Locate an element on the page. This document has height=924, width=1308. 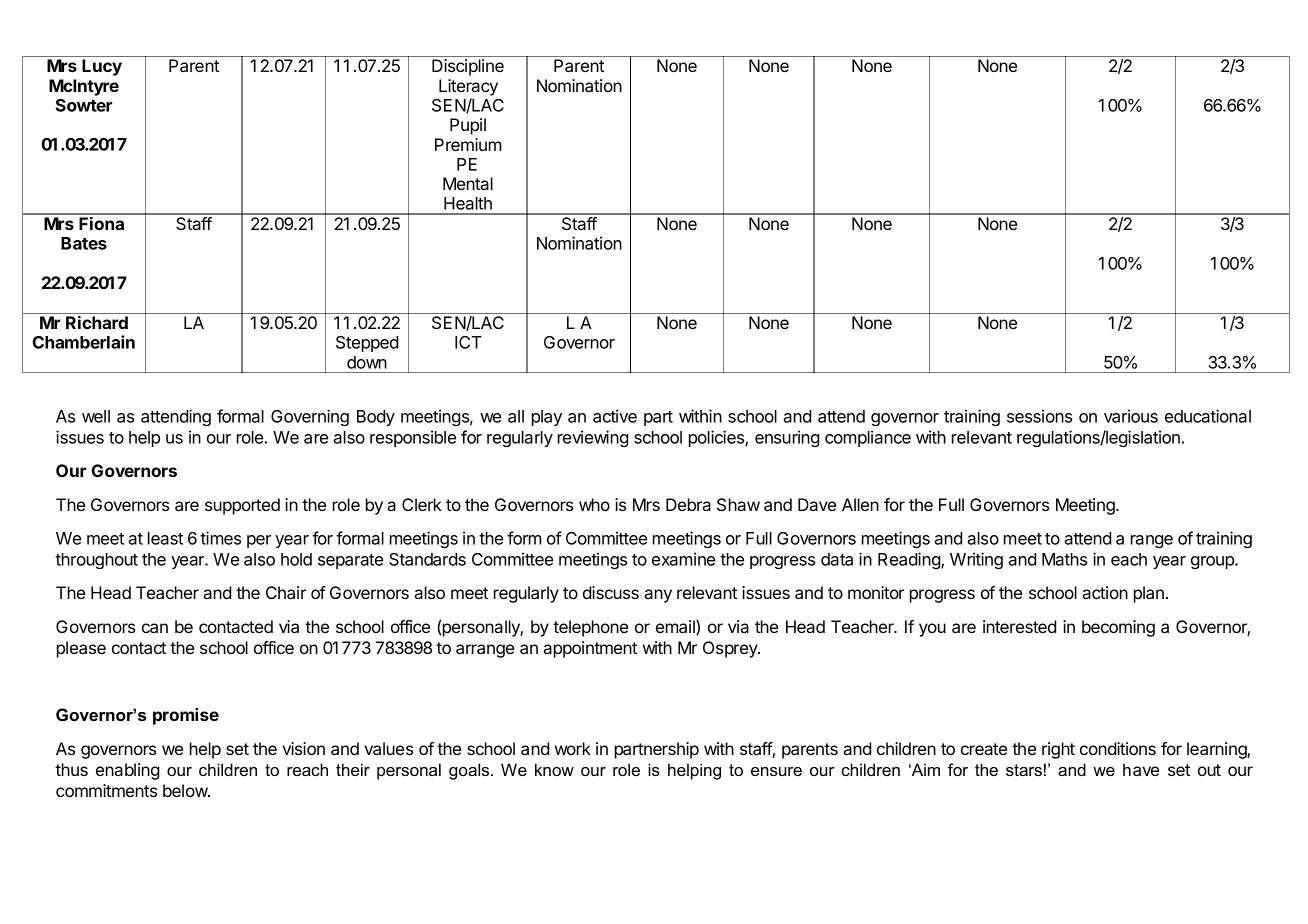
any is located at coordinates (658, 596).
